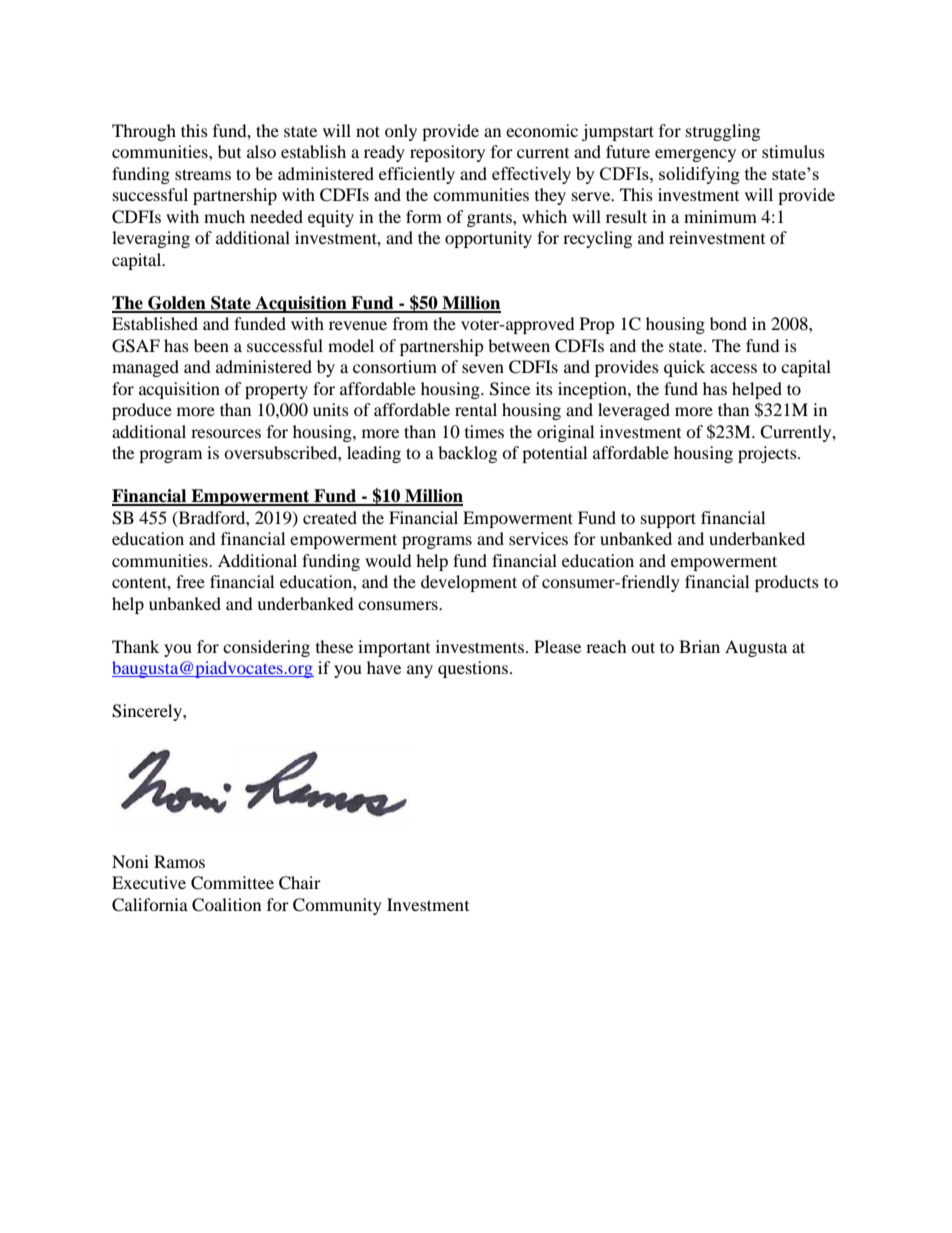  What do you see at coordinates (699, 646) in the screenshot?
I see `Brian` at bounding box center [699, 646].
